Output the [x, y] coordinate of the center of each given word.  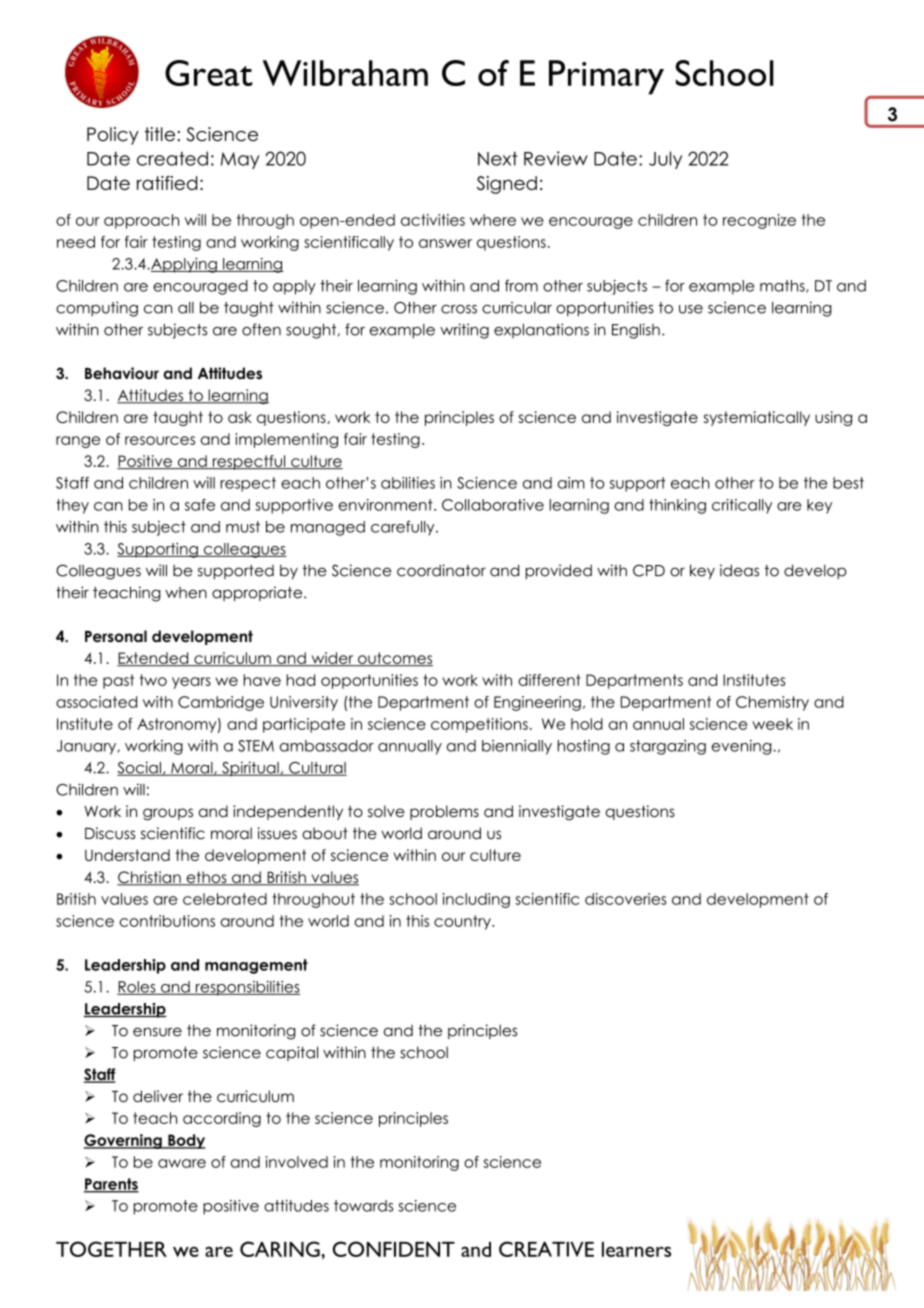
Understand [127, 855]
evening [742, 747]
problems [444, 812]
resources [160, 440]
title [159, 134]
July [665, 160]
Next [497, 158]
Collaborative [493, 505]
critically [742, 506]
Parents [111, 1185]
